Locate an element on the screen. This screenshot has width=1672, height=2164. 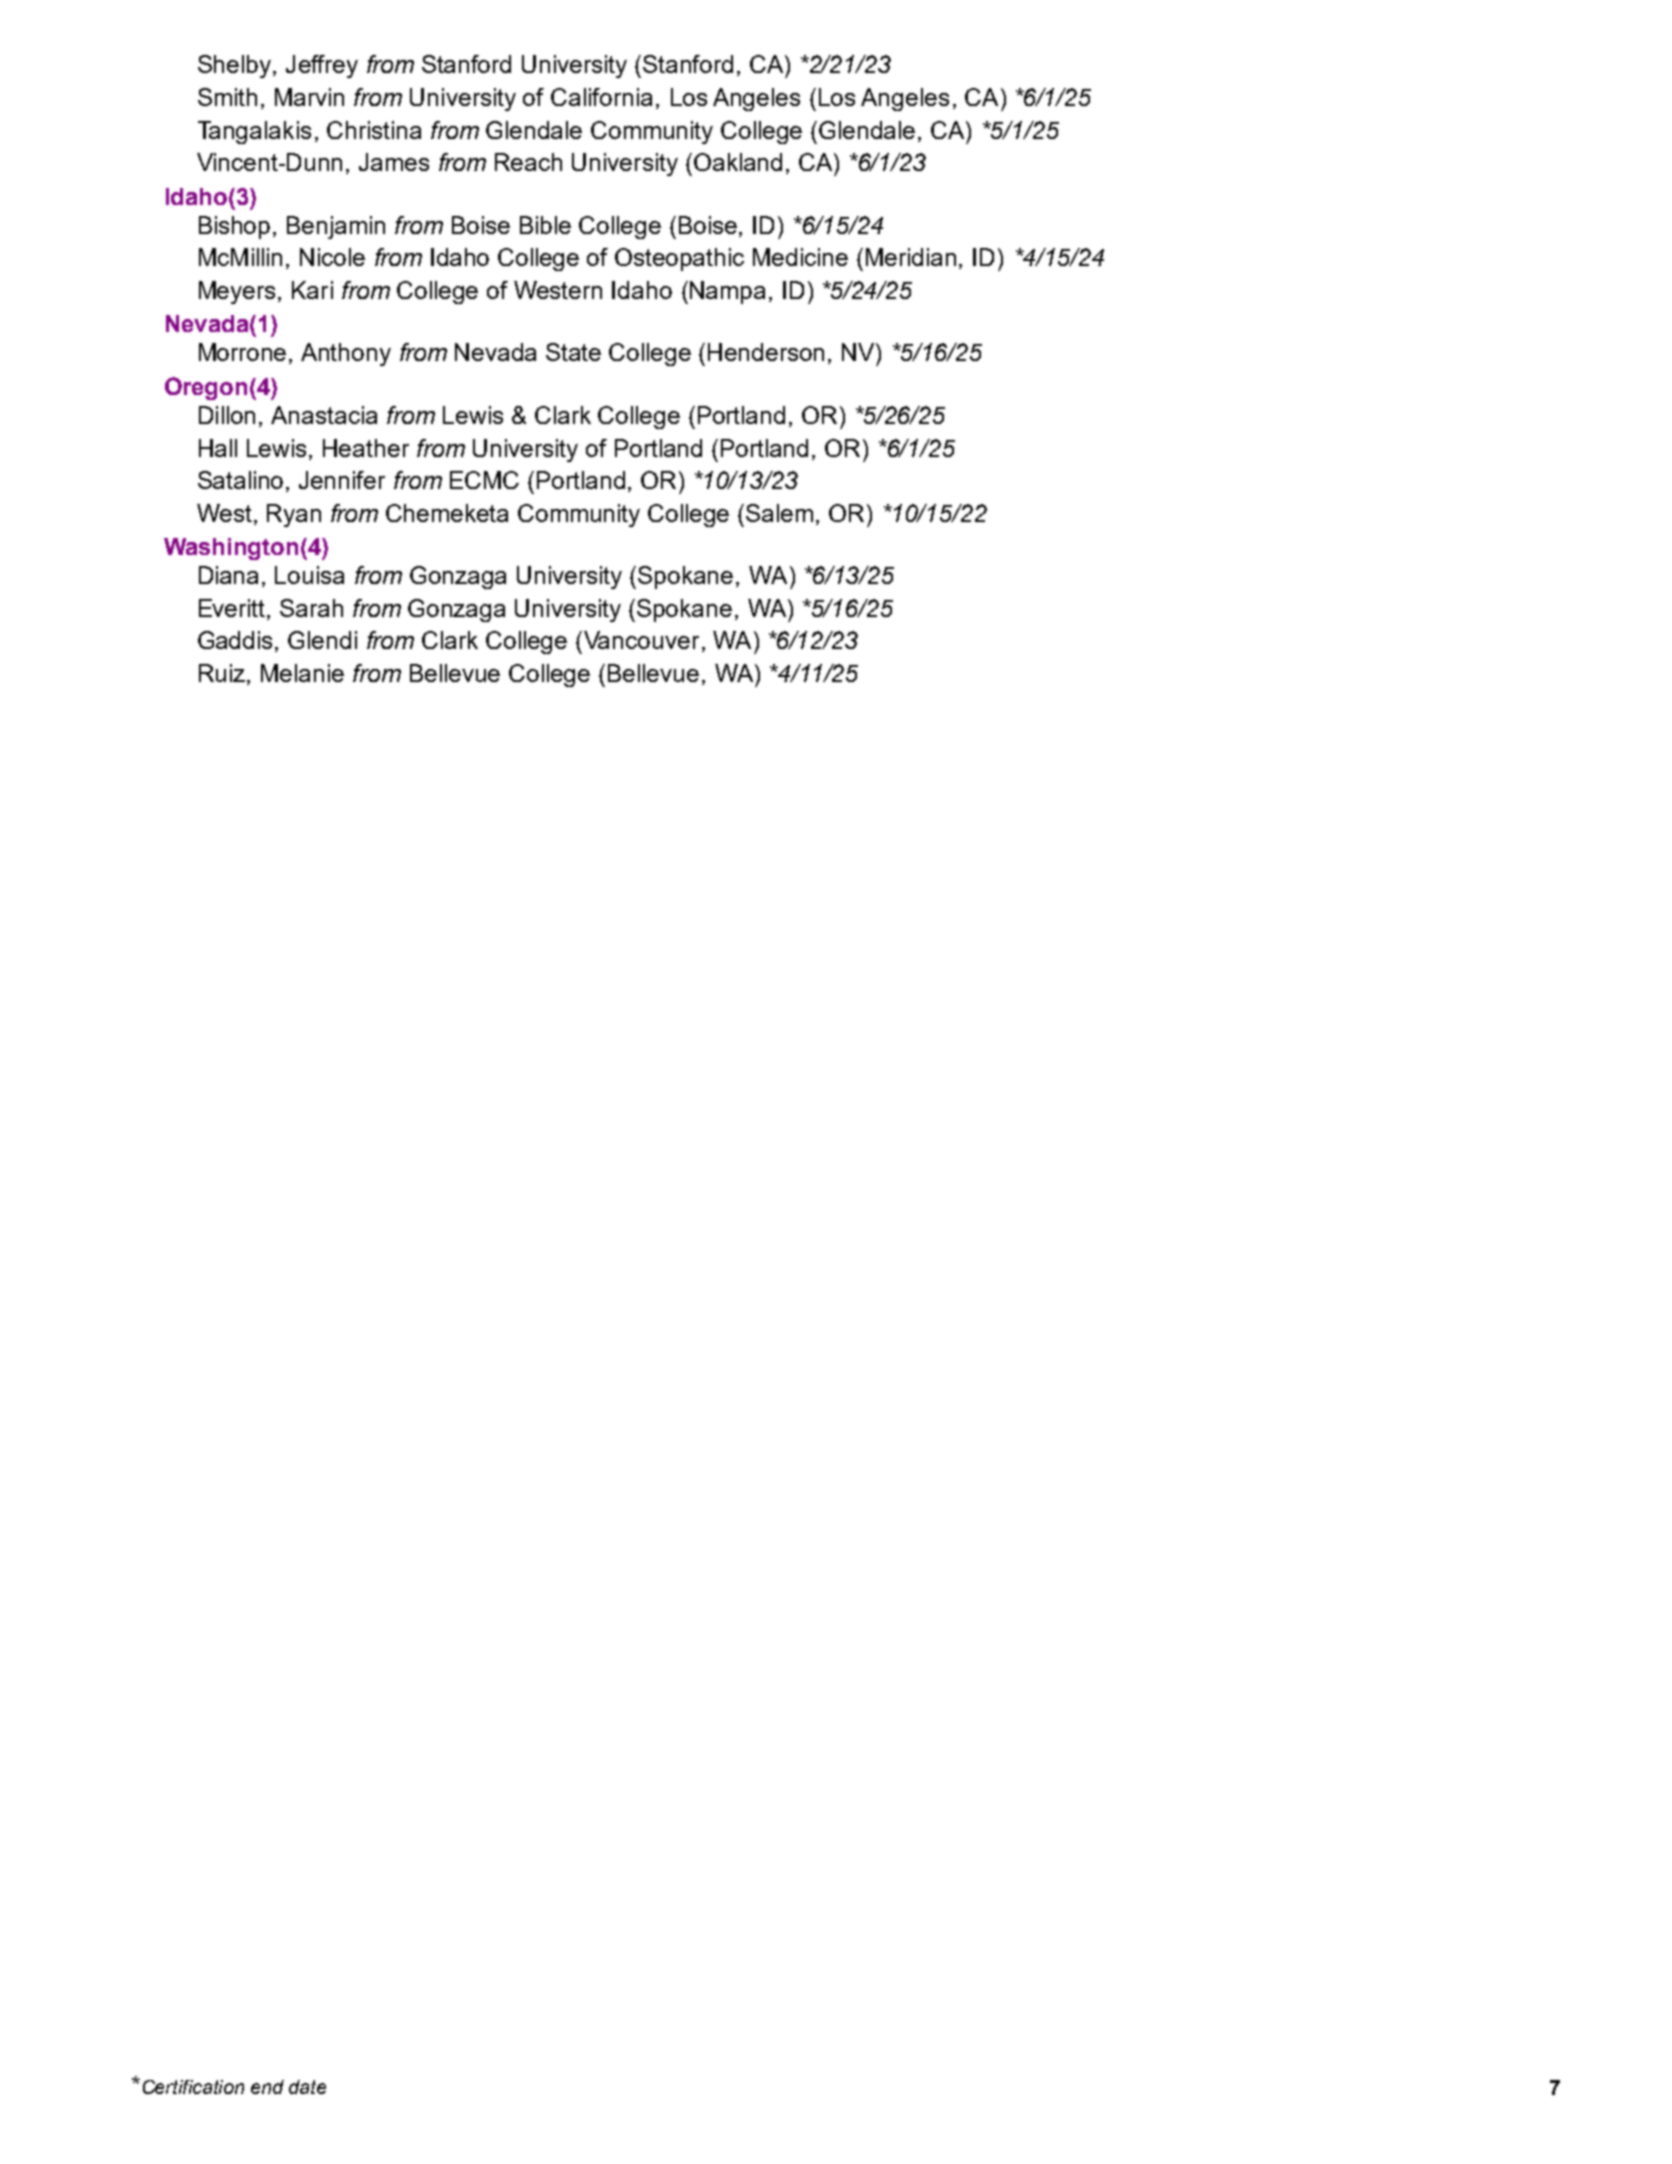
Oakland is located at coordinates (738, 162).
